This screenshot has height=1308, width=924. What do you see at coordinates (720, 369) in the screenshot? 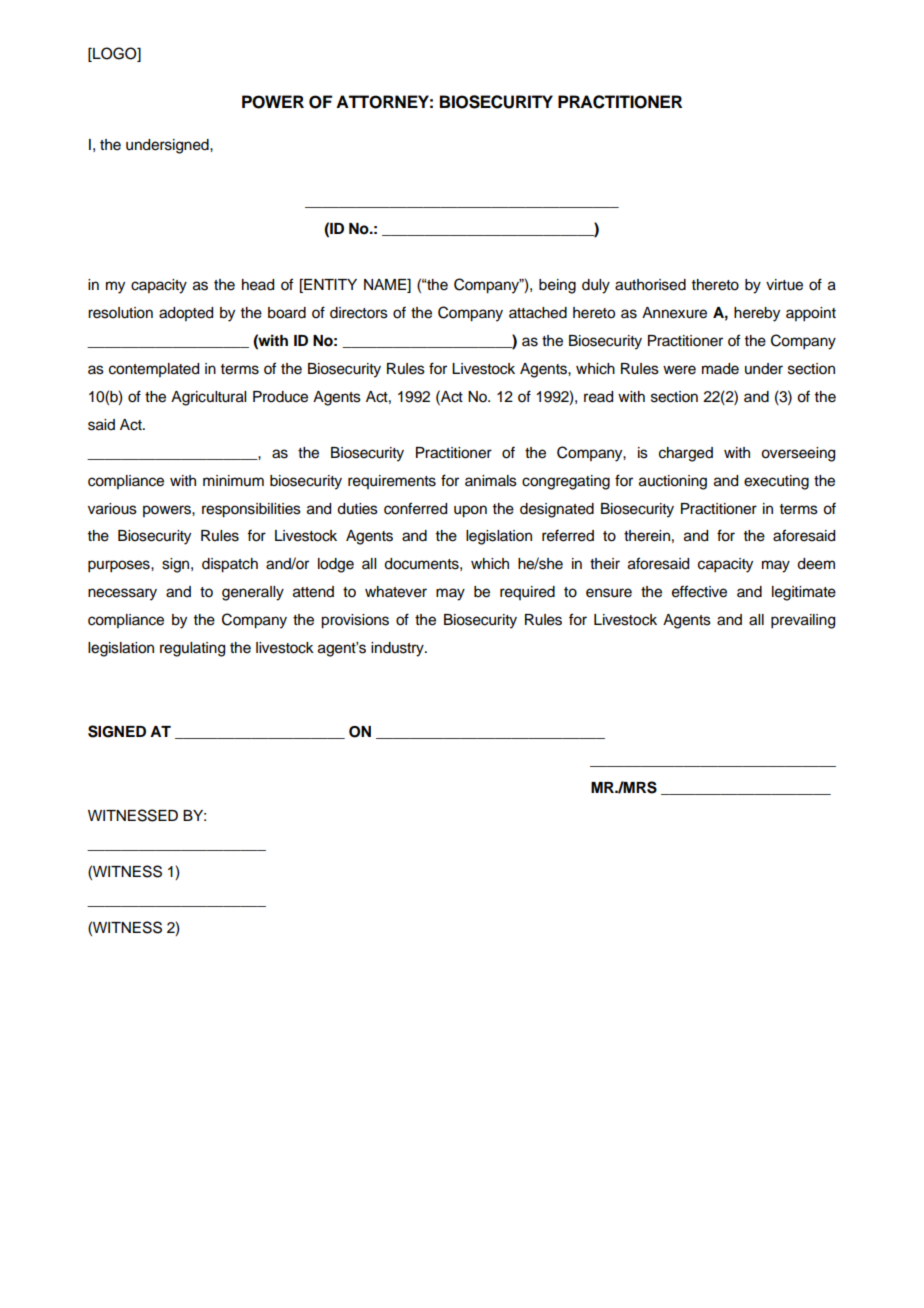
I see `made` at bounding box center [720, 369].
